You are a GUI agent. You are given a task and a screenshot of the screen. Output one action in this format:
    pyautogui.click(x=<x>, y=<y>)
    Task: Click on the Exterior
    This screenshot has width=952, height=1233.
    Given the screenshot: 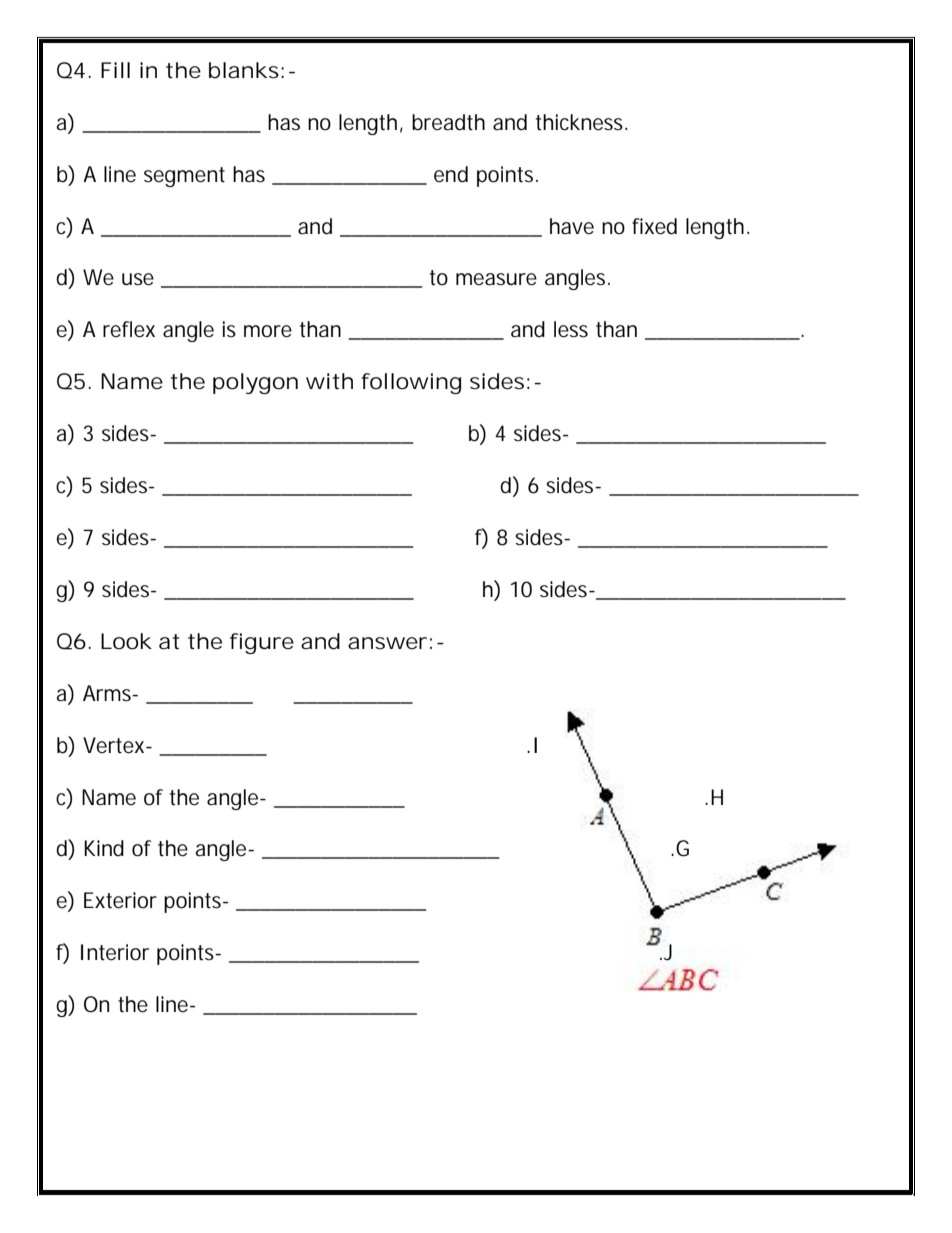 What is the action you would take?
    pyautogui.click(x=120, y=900)
